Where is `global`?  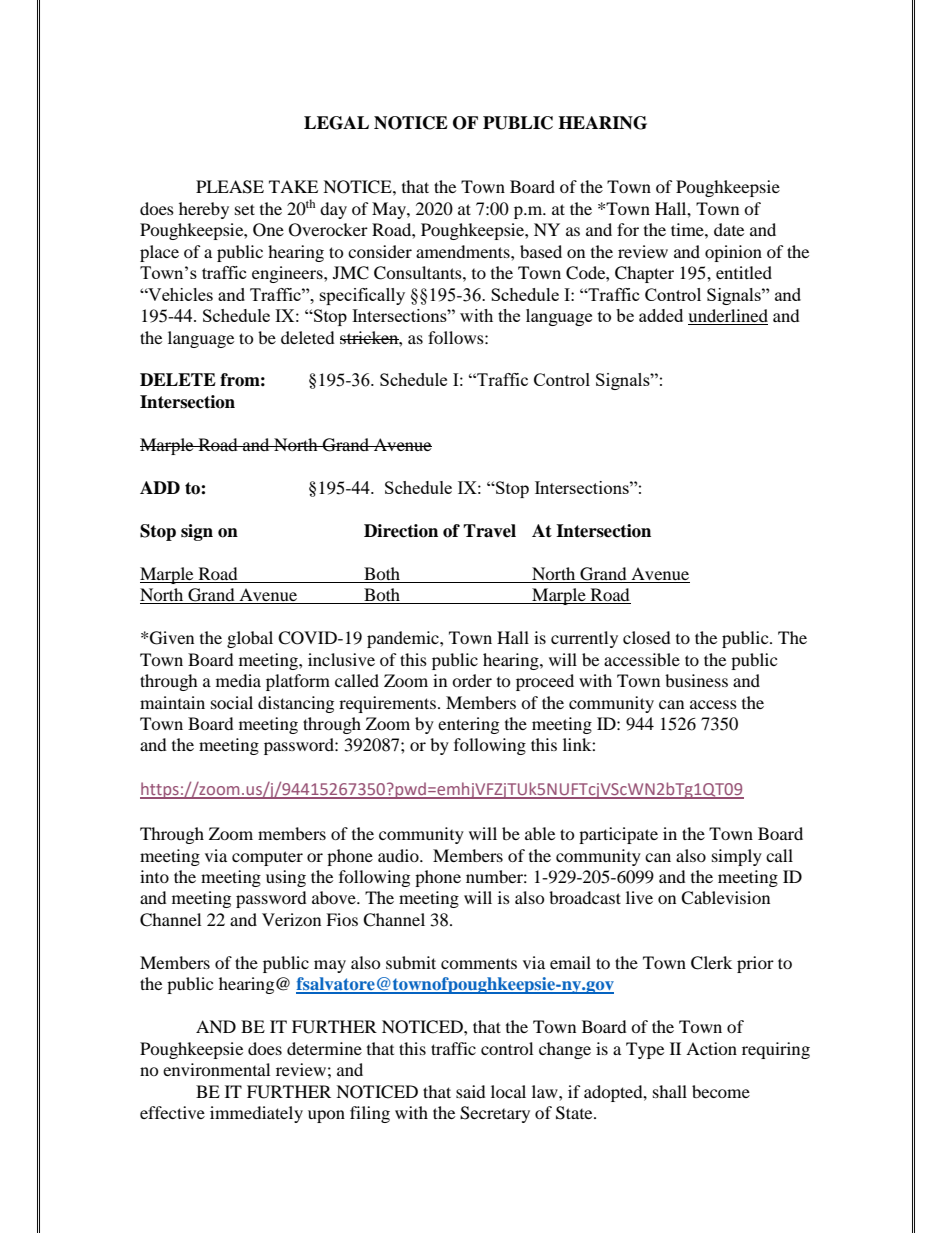 global is located at coordinates (250, 639).
